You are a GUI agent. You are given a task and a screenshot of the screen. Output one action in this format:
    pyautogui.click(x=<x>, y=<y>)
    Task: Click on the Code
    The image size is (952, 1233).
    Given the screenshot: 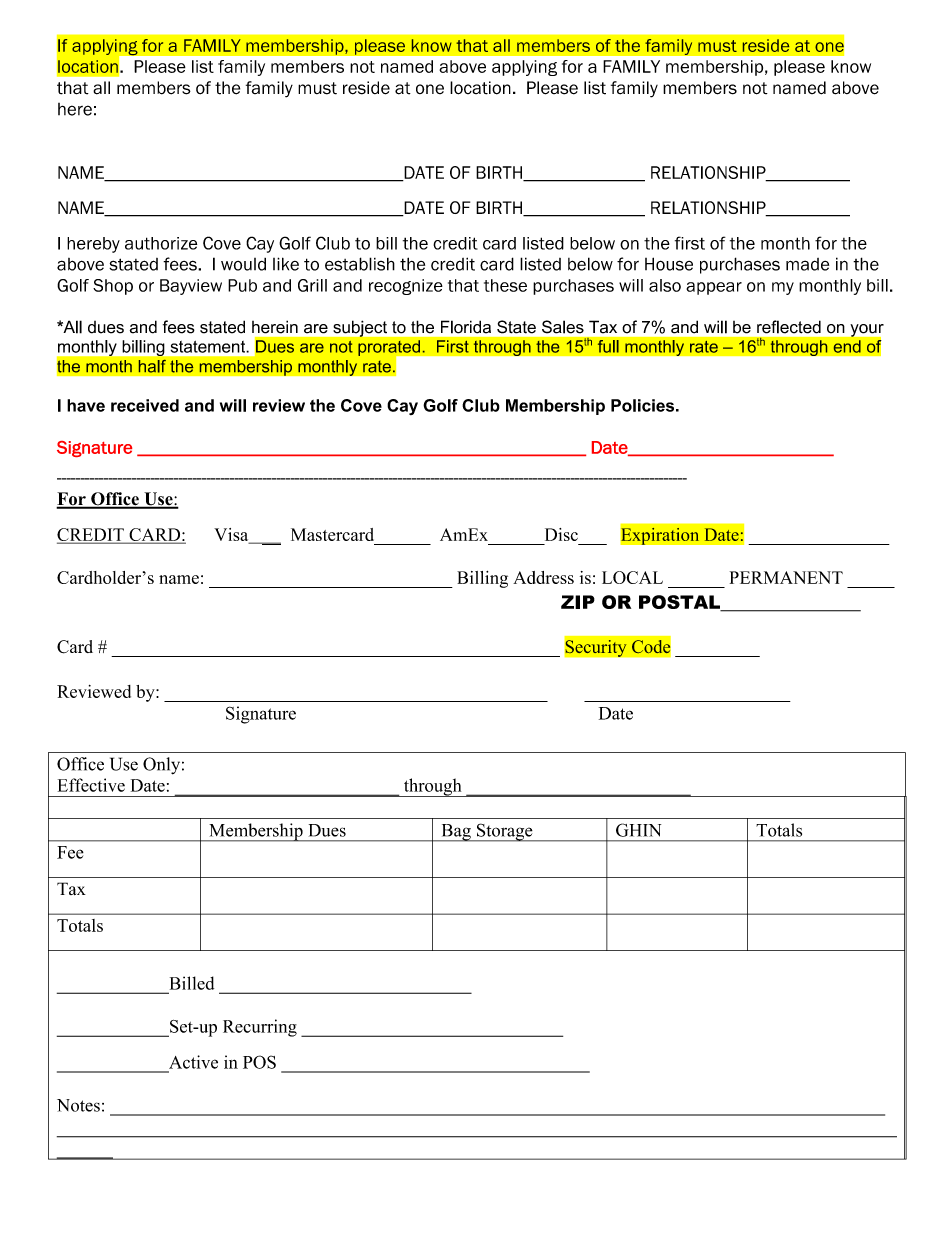 What is the action you would take?
    pyautogui.click(x=651, y=647)
